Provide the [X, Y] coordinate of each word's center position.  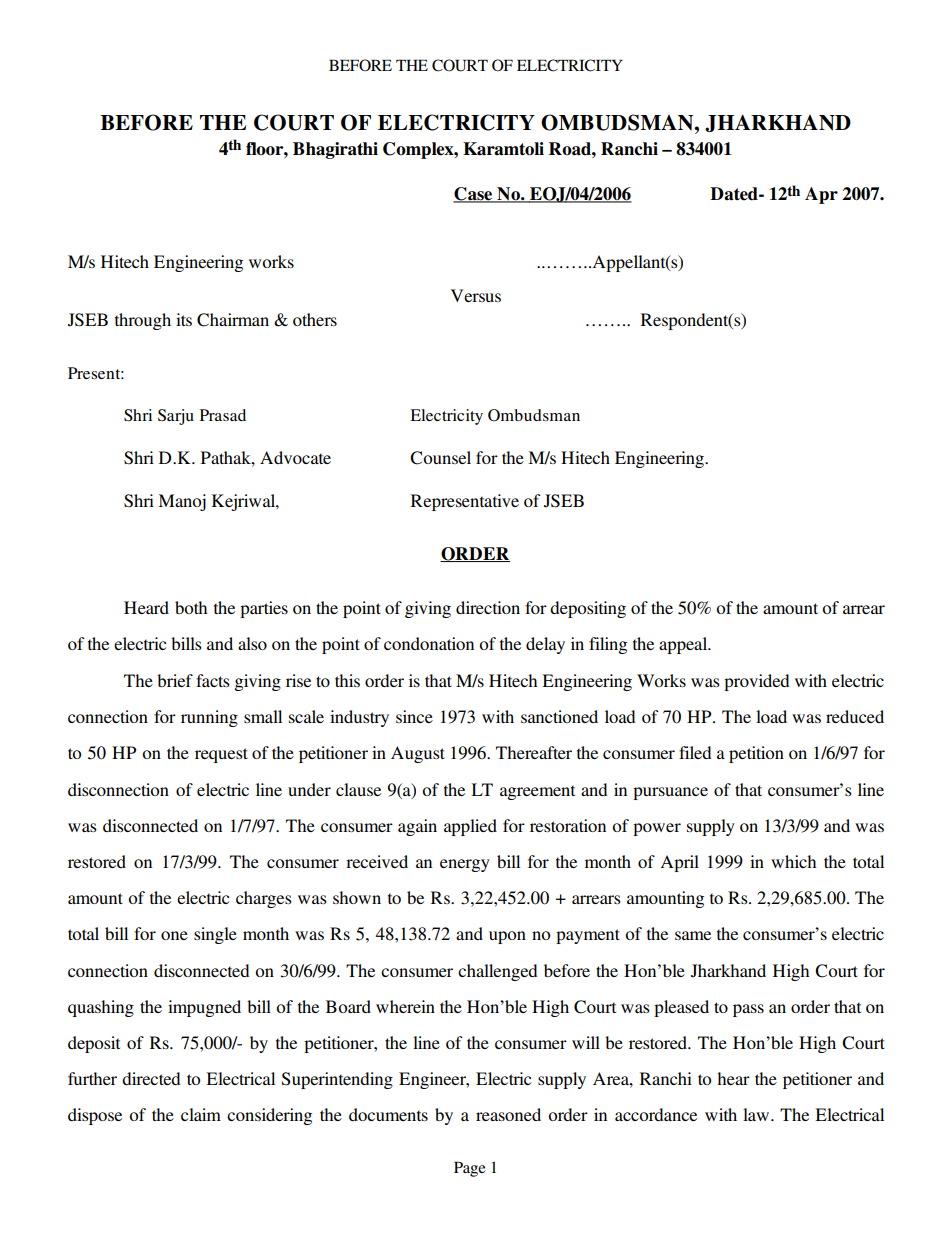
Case [474, 195]
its [184, 319]
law [756, 1114]
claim [201, 1114]
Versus [476, 295]
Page [470, 1169]
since [414, 716]
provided [756, 682]
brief [175, 680]
